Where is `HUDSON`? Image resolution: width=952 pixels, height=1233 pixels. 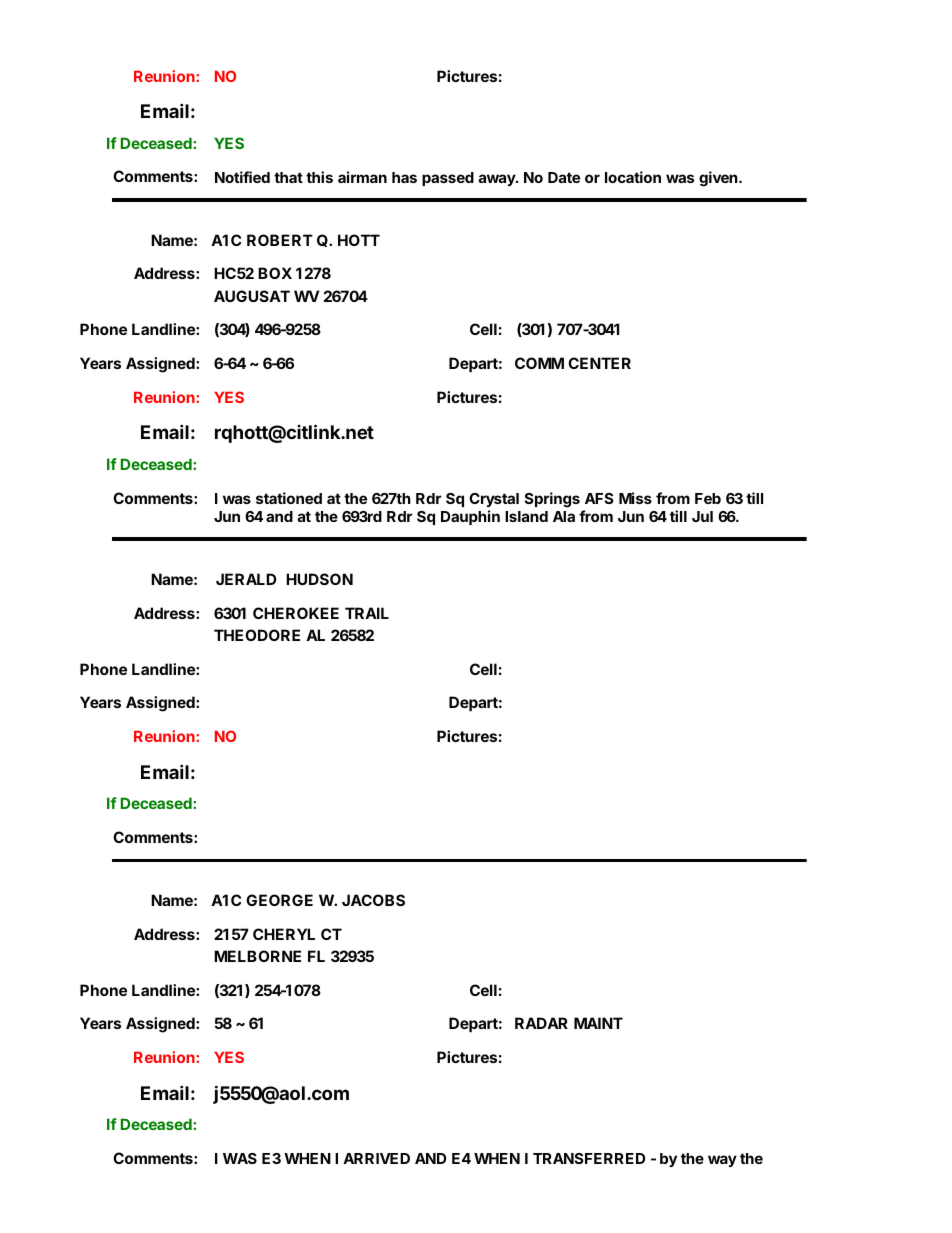
HUDSON is located at coordinates (319, 579).
